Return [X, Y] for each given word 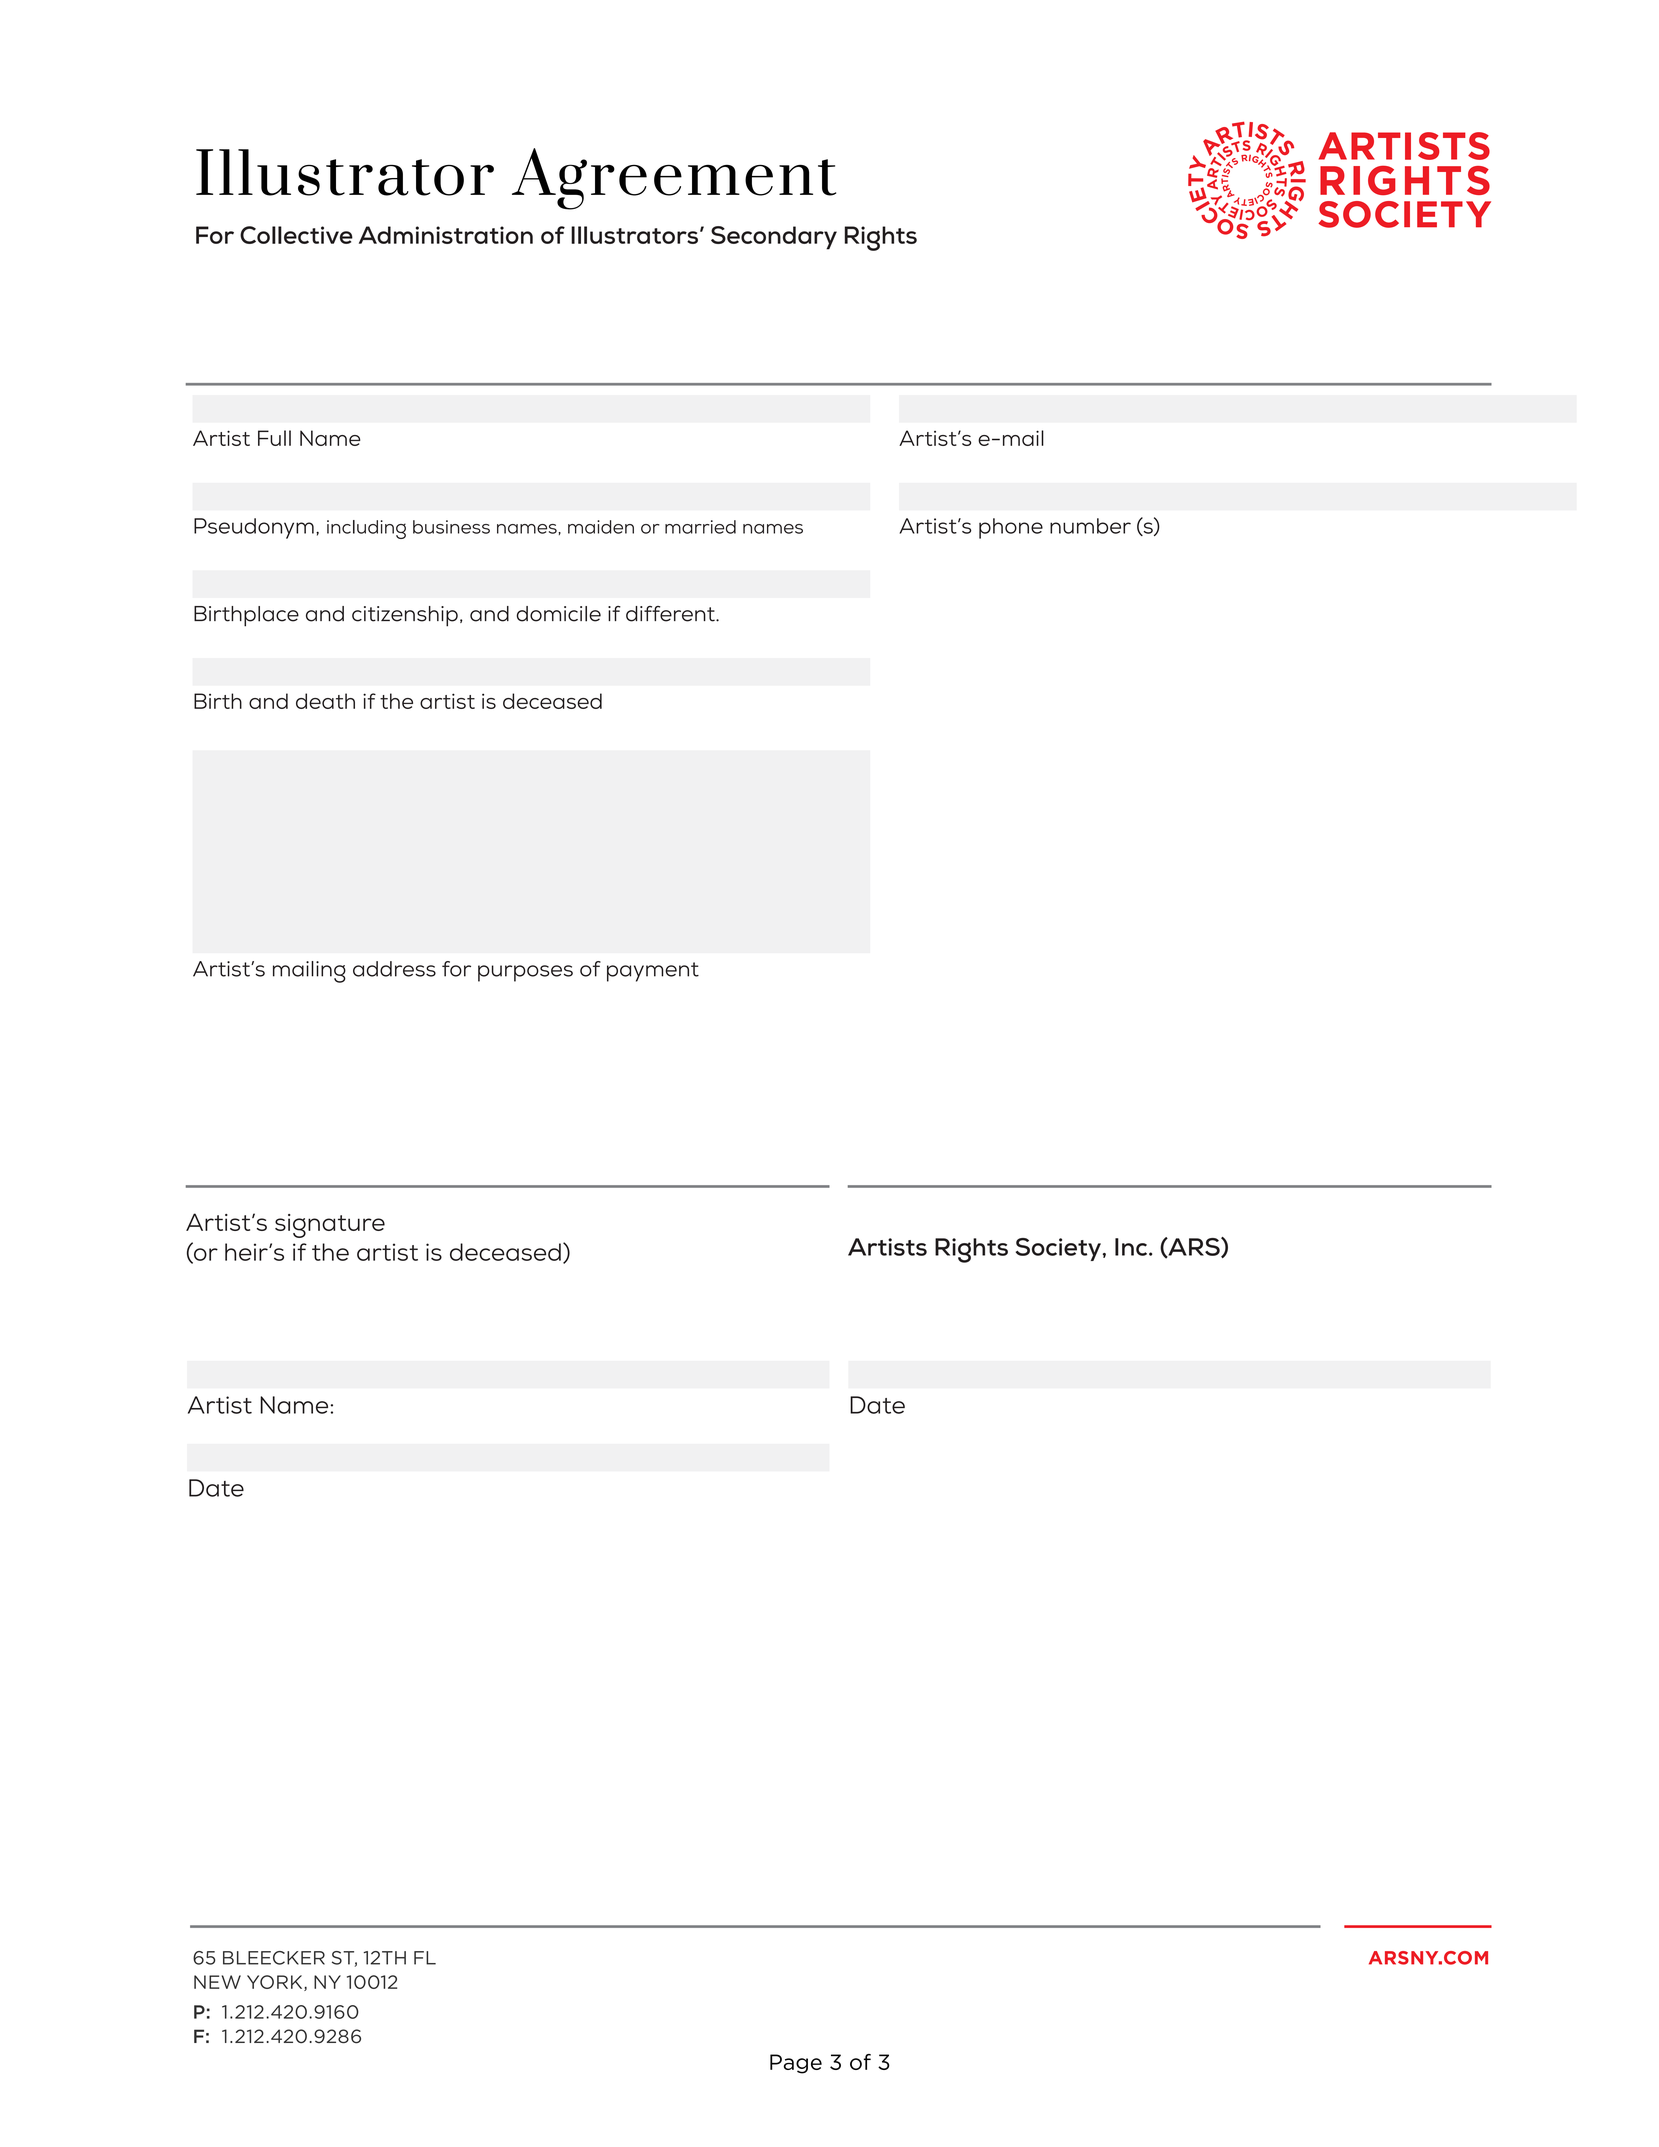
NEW [217, 1982]
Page [796, 2064]
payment [653, 972]
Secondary [774, 238]
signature [330, 1226]
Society [1058, 1249]
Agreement [674, 179]
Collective [296, 235]
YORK [276, 1983]
